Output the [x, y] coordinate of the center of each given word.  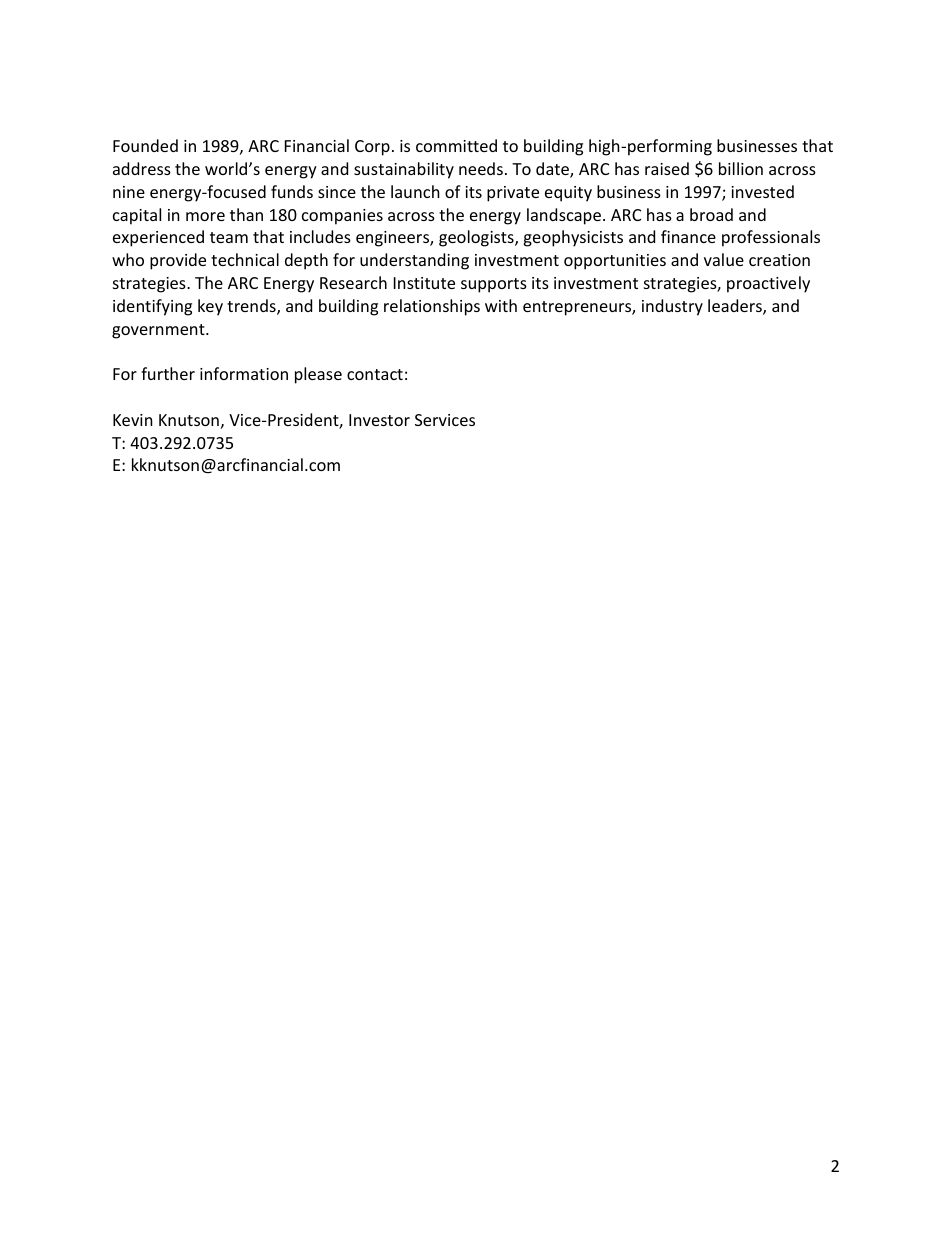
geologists [477, 238]
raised [667, 168]
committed [456, 145]
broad [711, 214]
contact [375, 374]
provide [178, 261]
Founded [145, 145]
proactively [768, 284]
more [205, 216]
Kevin [133, 420]
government [159, 331]
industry [672, 307]
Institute [424, 283]
